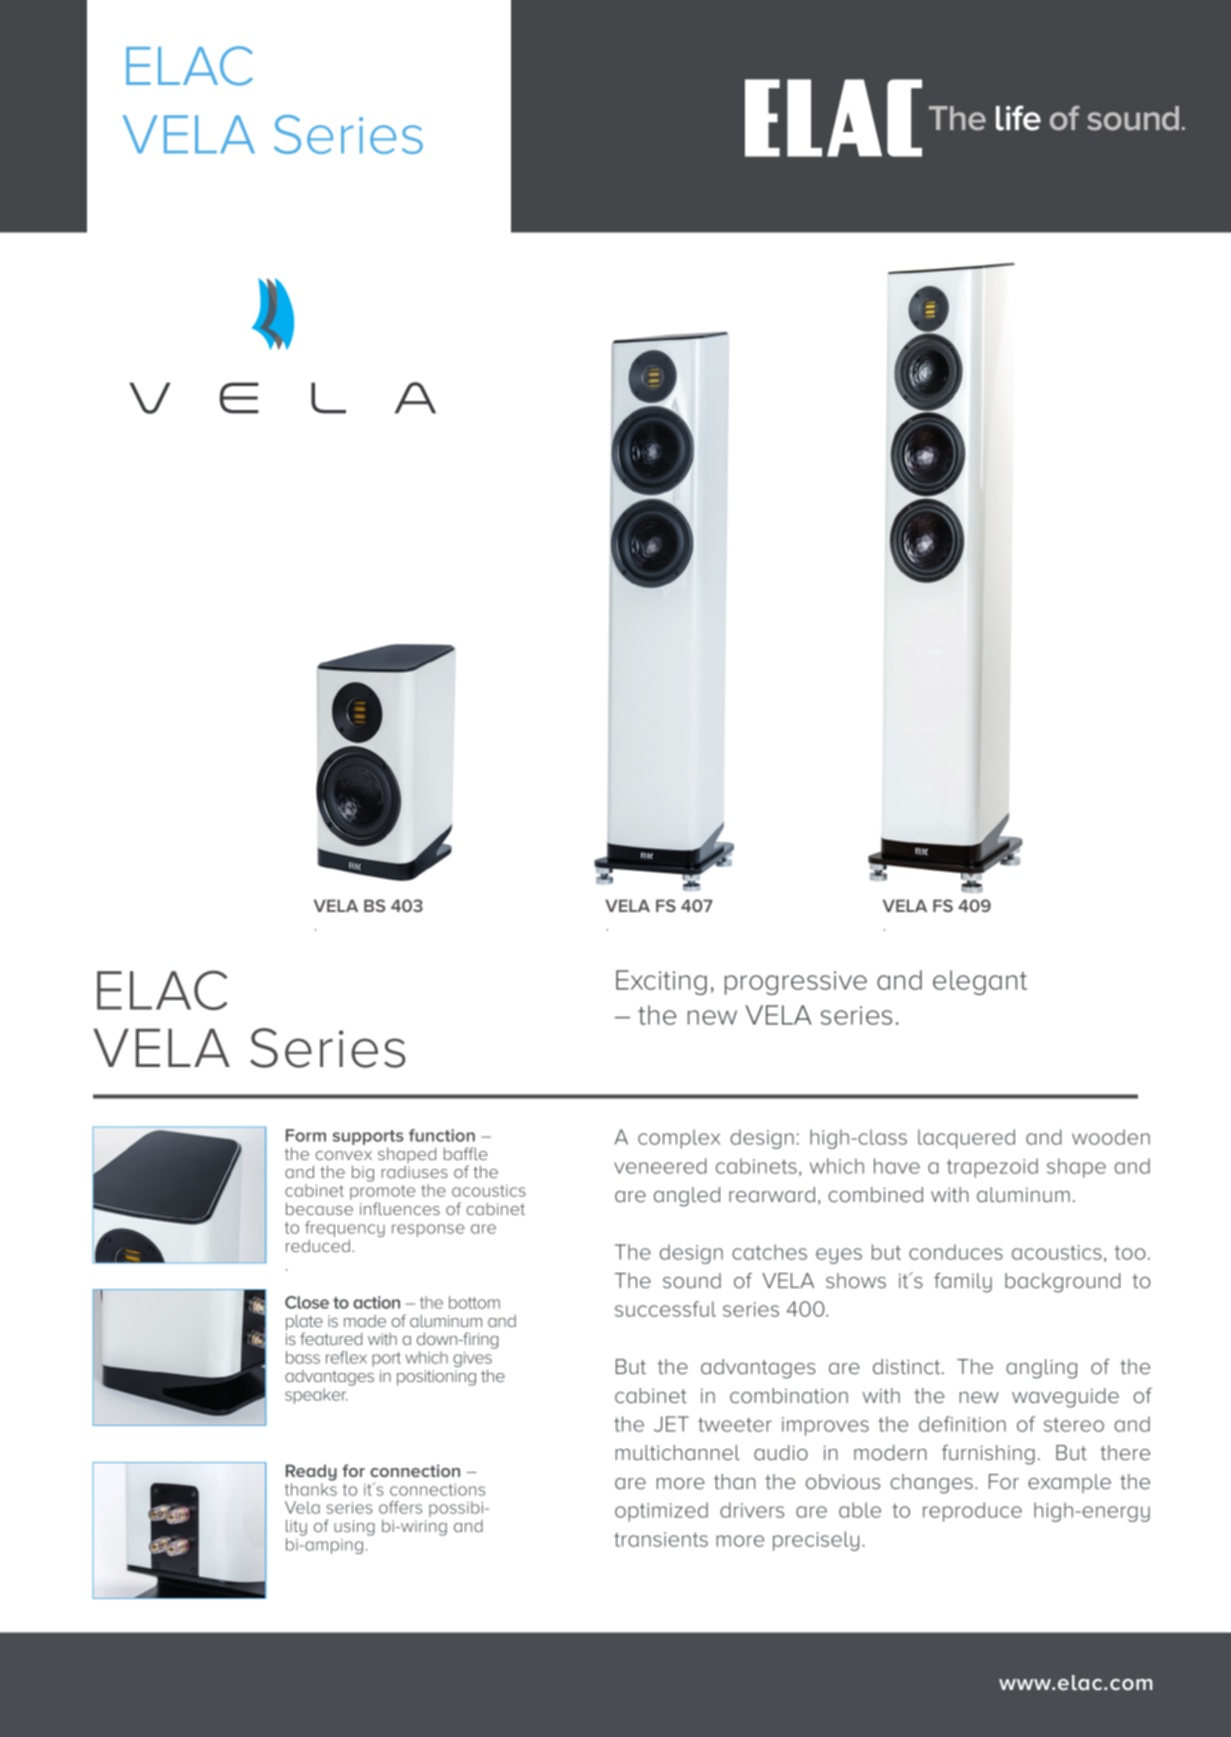 This document has height=1737, width=1231. What do you see at coordinates (442, 1135) in the document?
I see `function` at bounding box center [442, 1135].
